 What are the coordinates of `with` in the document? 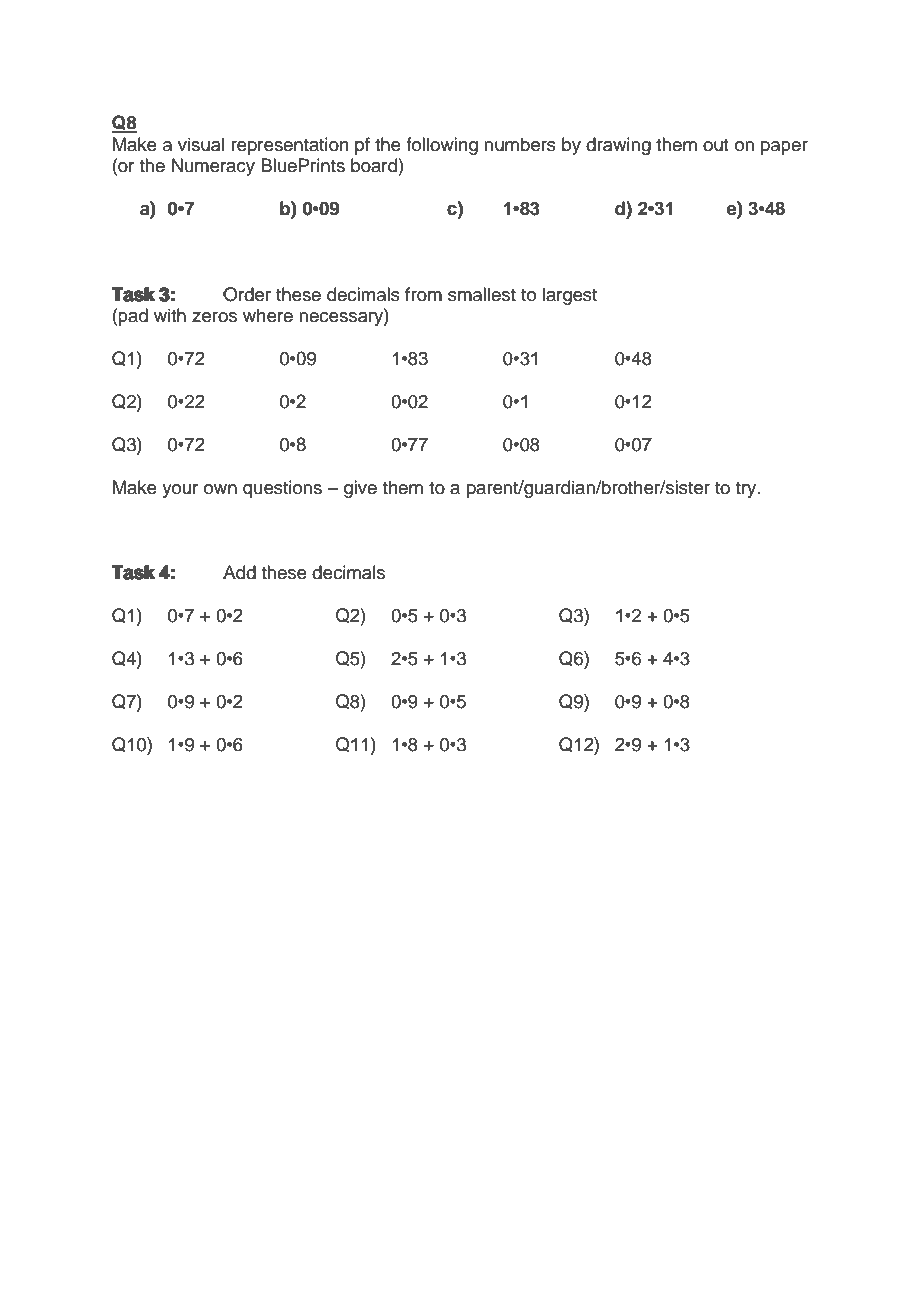 It's located at (170, 315).
